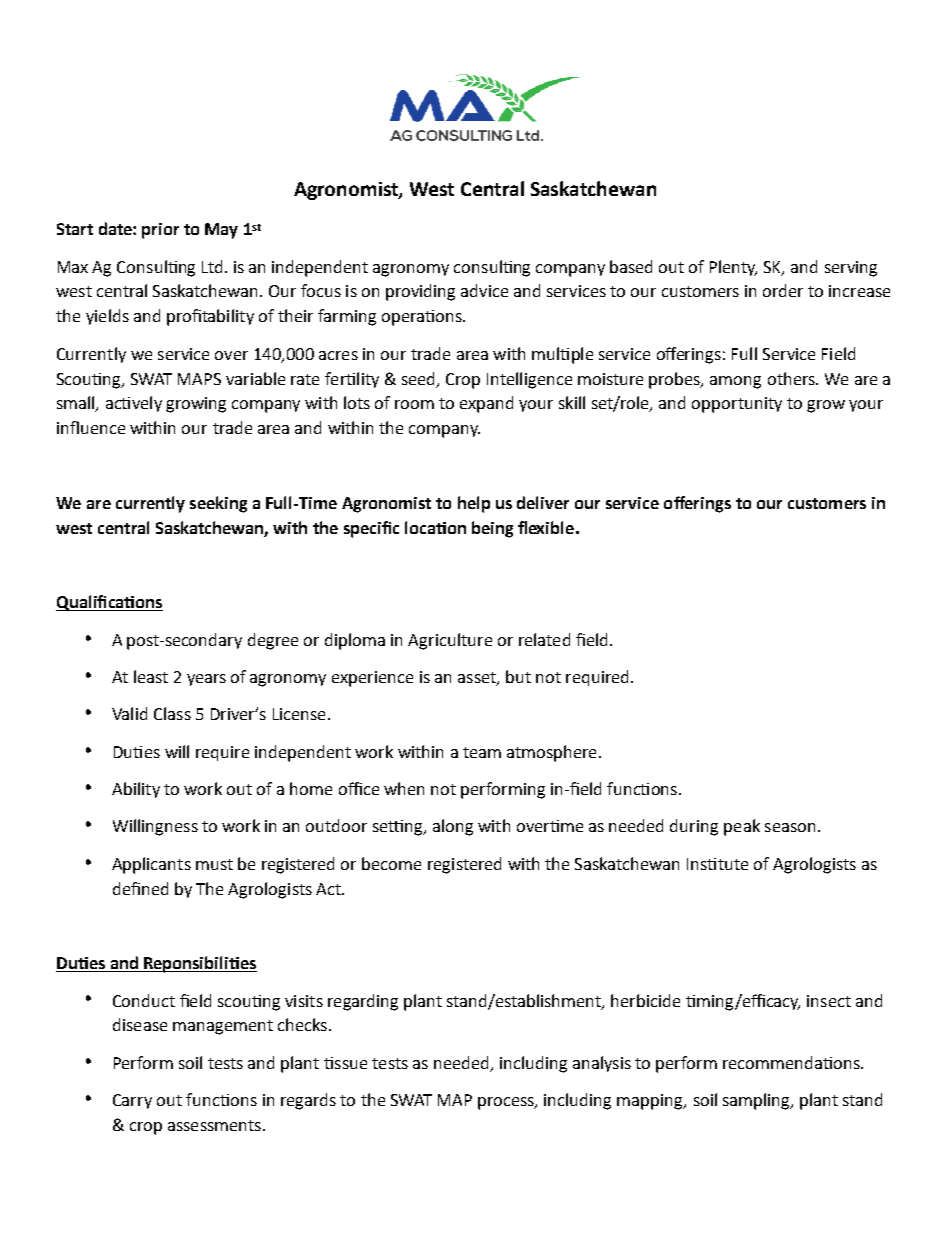 The width and height of the screenshot is (952, 1233). I want to click on Applicants, so click(151, 865).
